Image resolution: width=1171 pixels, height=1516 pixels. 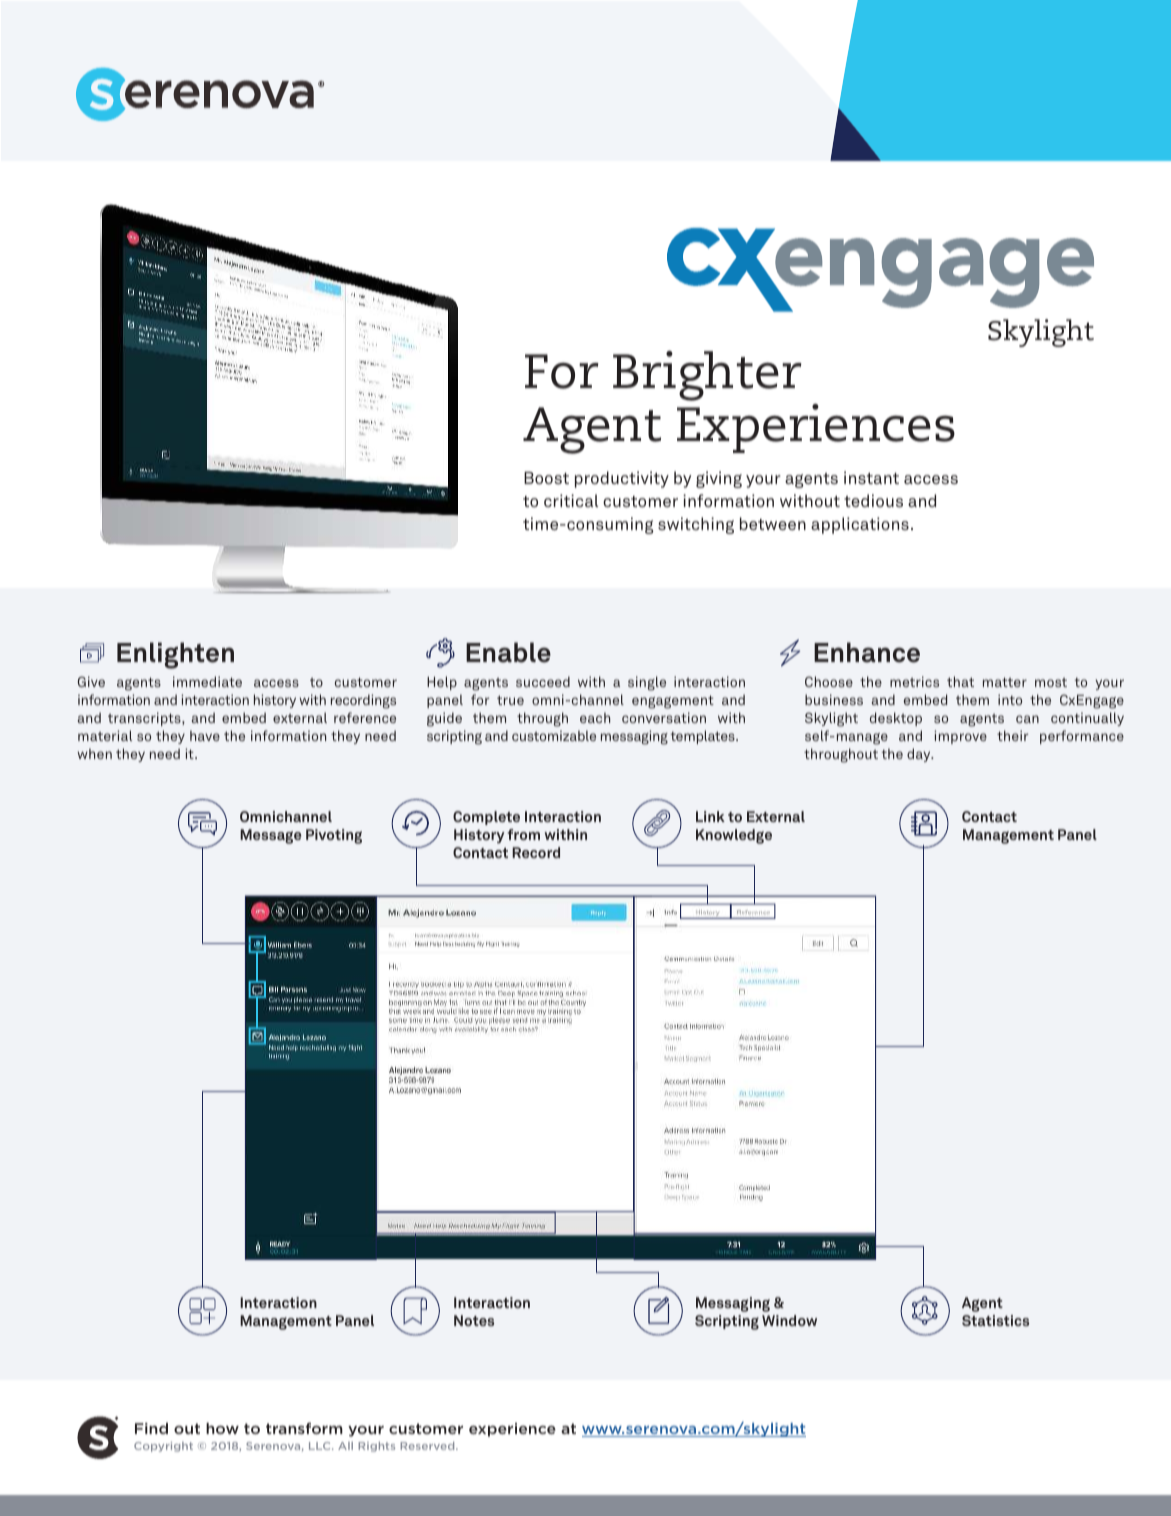 I want to click on Reserved, so click(x=428, y=1446).
